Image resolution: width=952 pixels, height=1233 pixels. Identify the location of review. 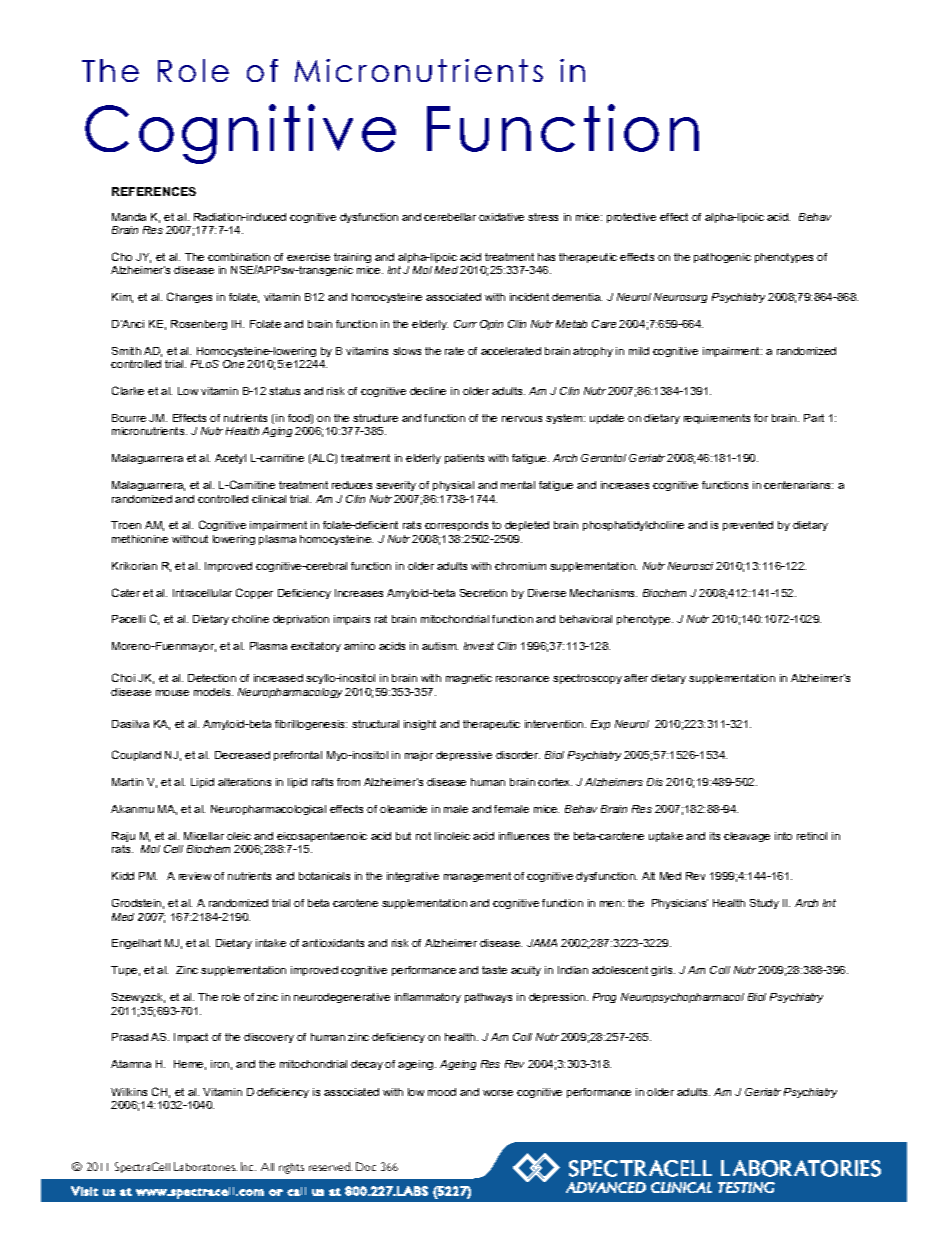
(195, 876).
